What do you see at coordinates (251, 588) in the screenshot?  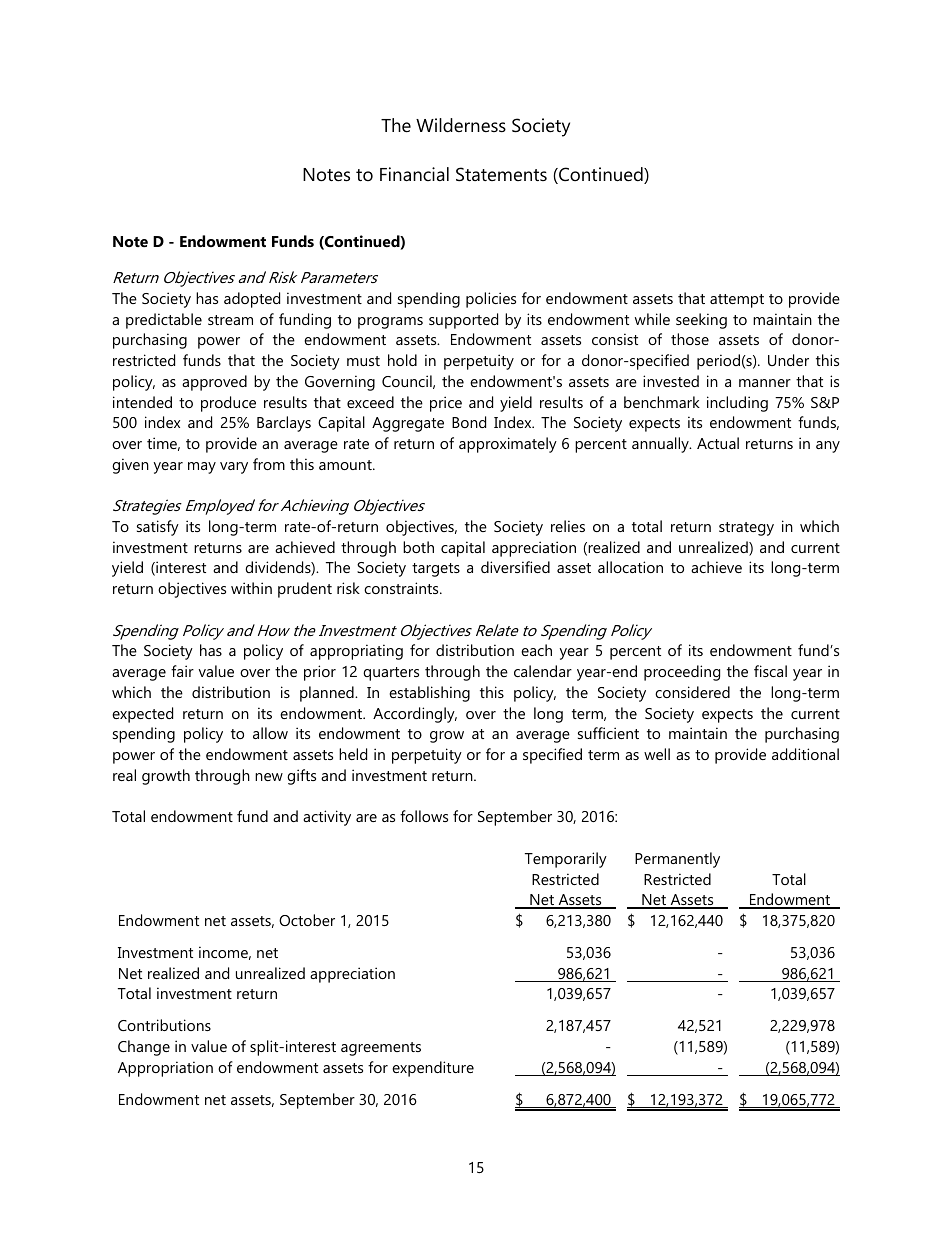 I see `within` at bounding box center [251, 588].
